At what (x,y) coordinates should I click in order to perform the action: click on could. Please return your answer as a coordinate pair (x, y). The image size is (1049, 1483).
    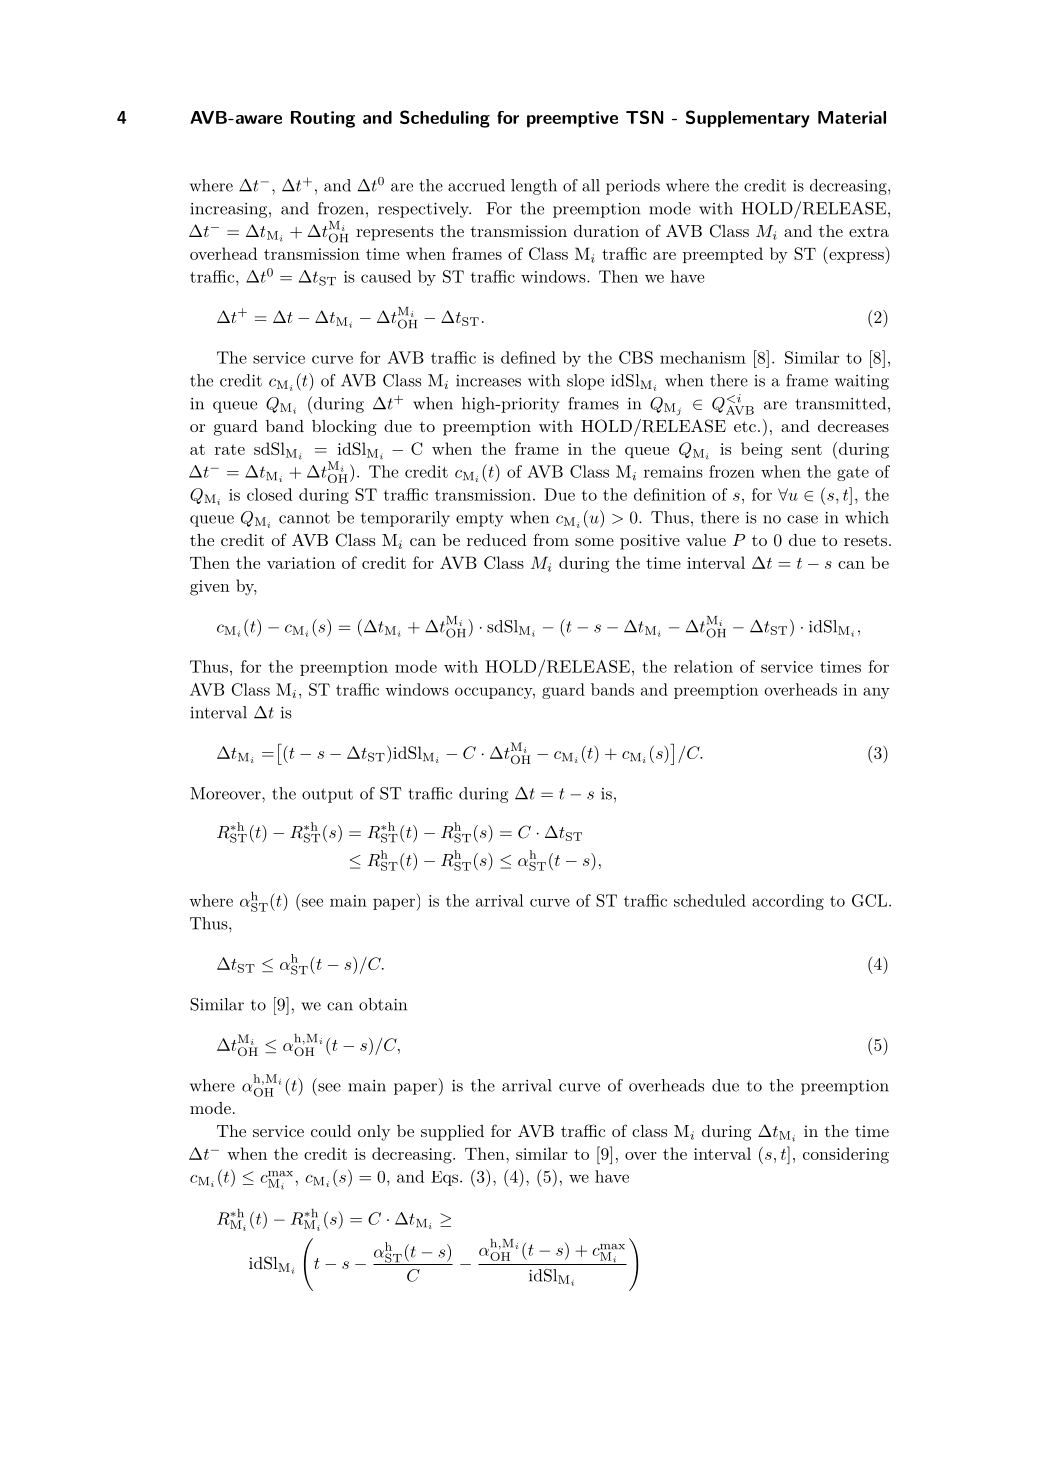
    Looking at the image, I should click on (331, 1131).
